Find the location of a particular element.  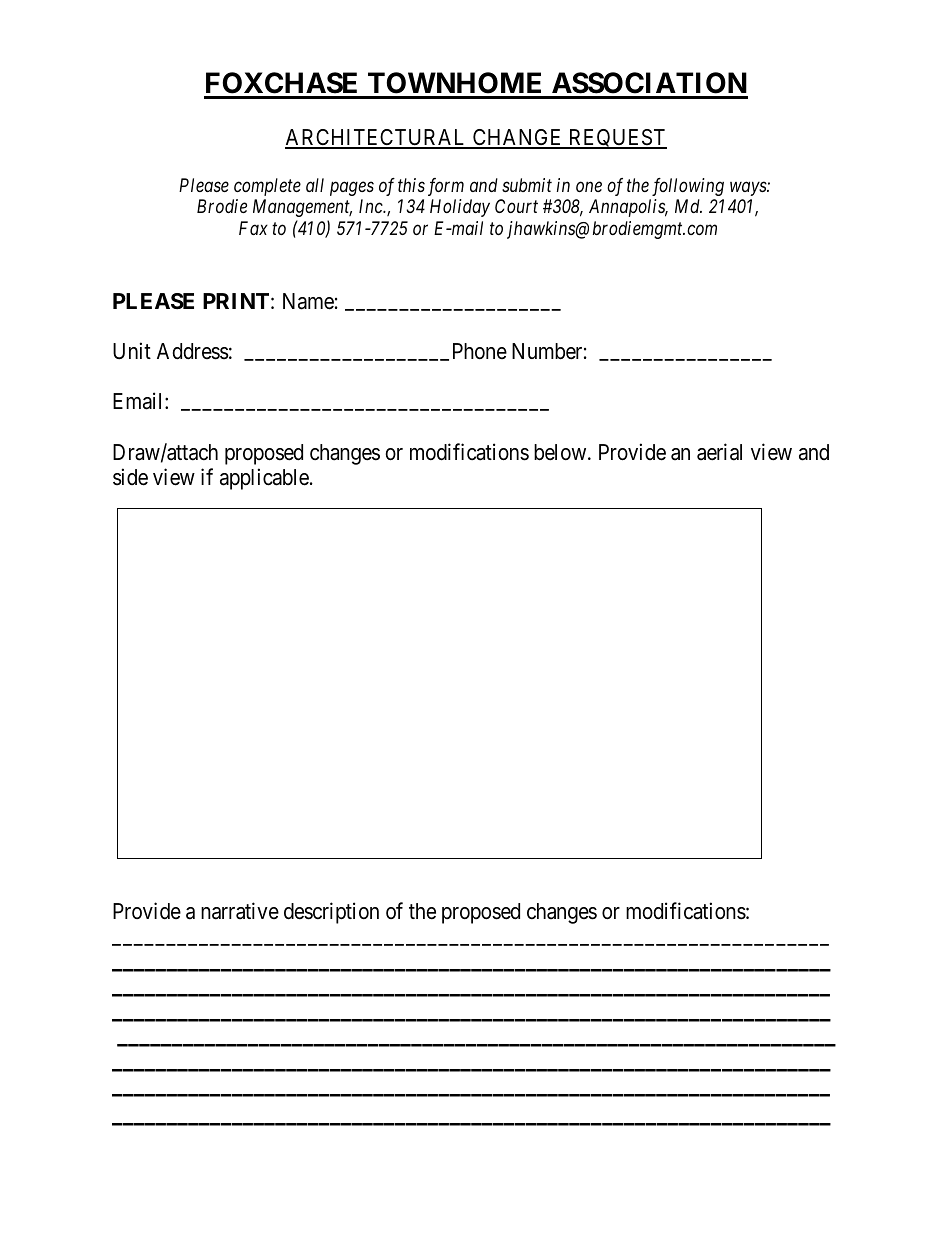

complete is located at coordinates (267, 187).
